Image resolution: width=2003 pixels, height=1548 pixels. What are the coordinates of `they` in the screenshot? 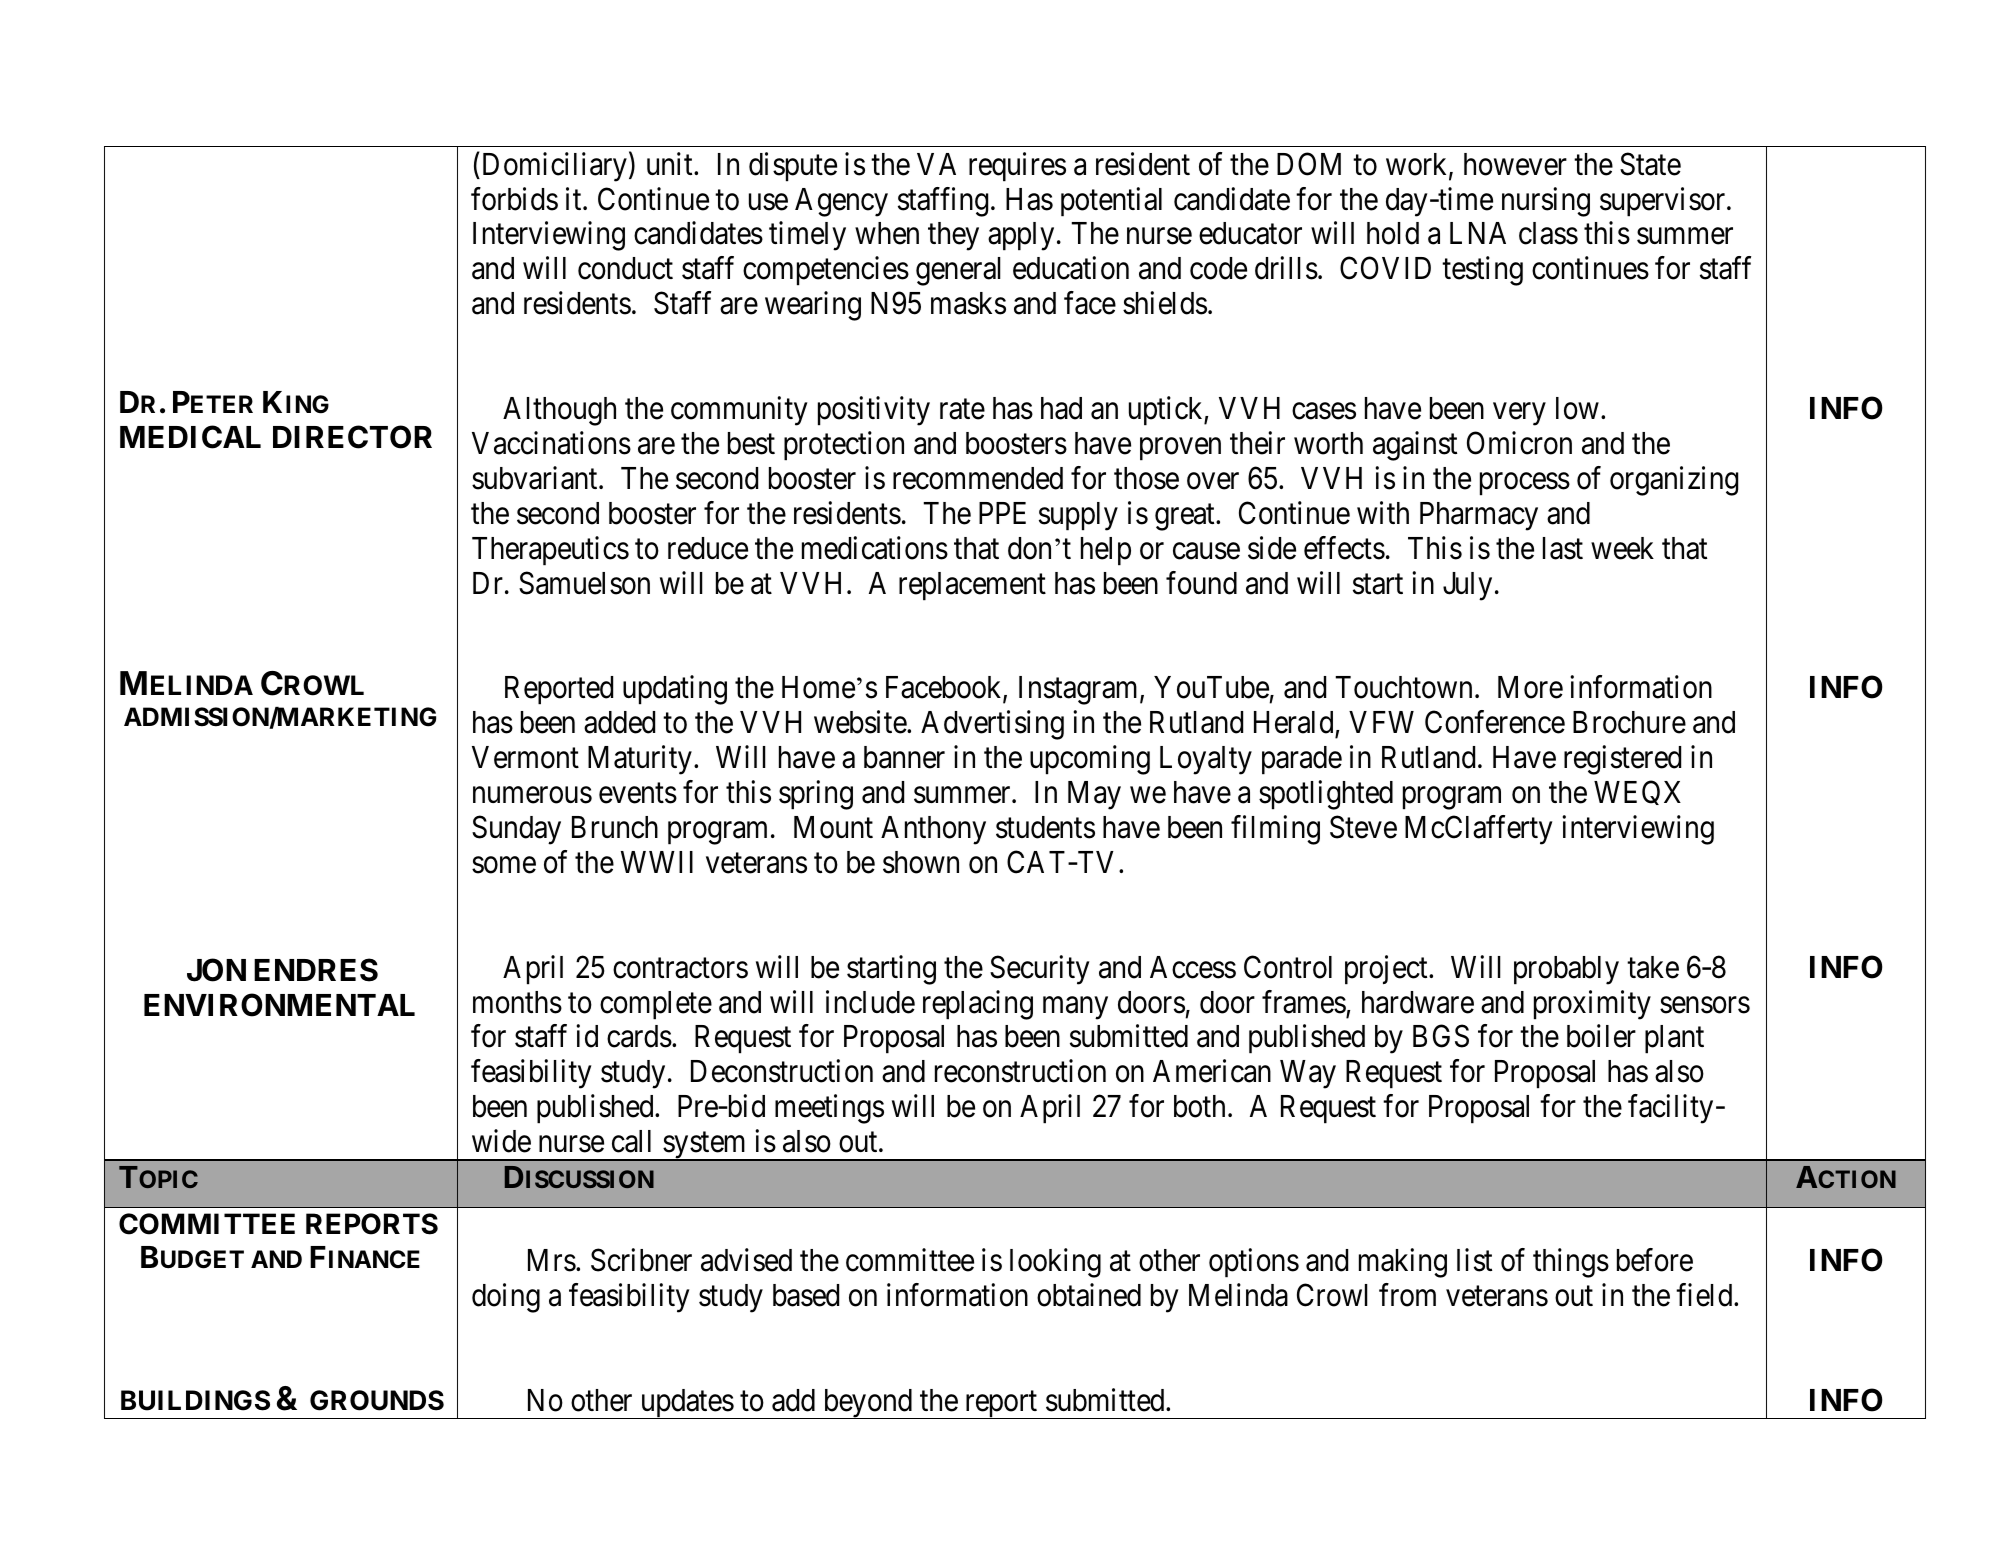 It's located at (953, 236).
